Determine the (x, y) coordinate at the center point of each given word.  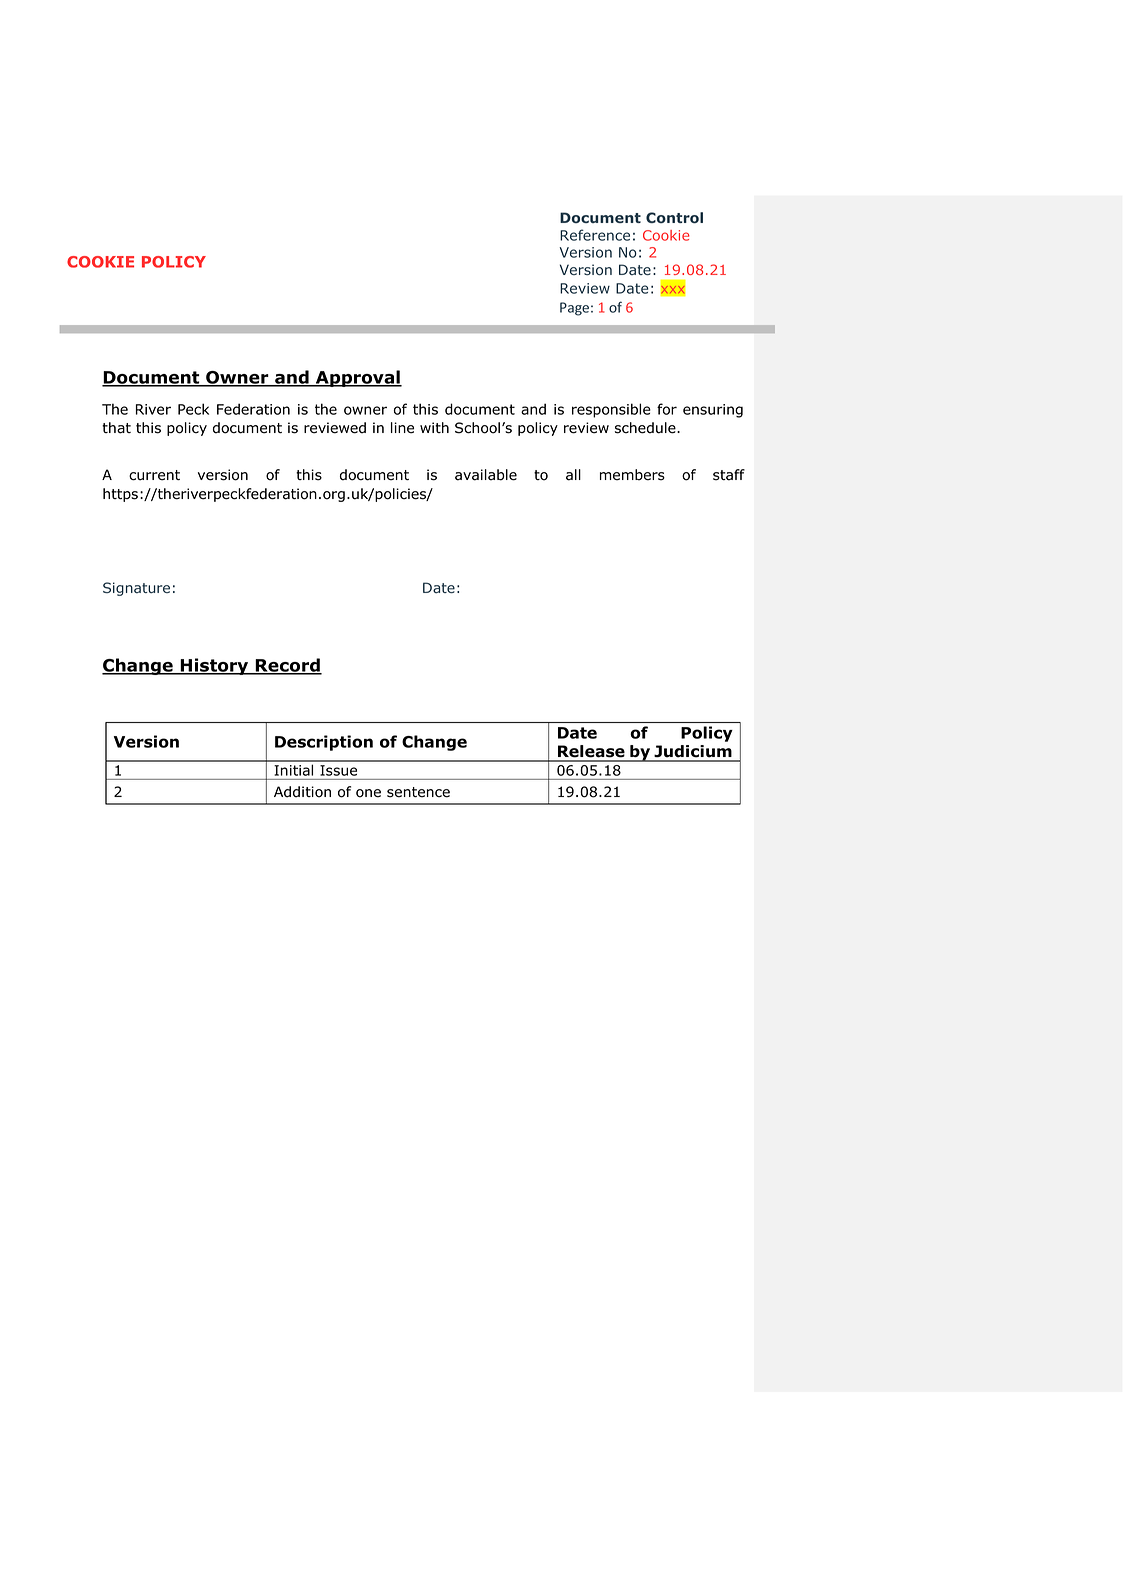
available (486, 475)
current (154, 475)
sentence (418, 792)
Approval (357, 378)
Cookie (666, 235)
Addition (302, 792)
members (632, 475)
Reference (595, 235)
